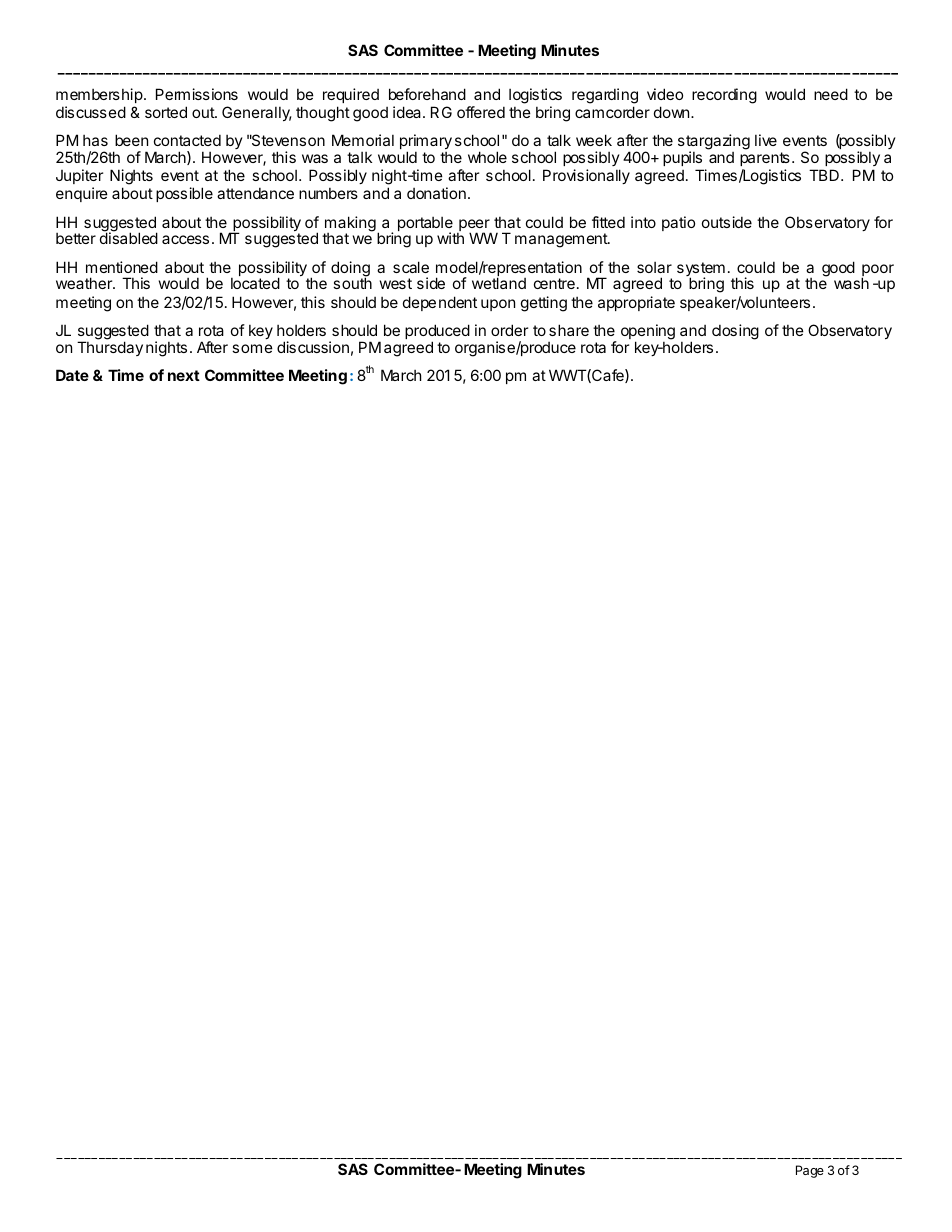 The image size is (952, 1232). I want to click on Date, so click(72, 375).
